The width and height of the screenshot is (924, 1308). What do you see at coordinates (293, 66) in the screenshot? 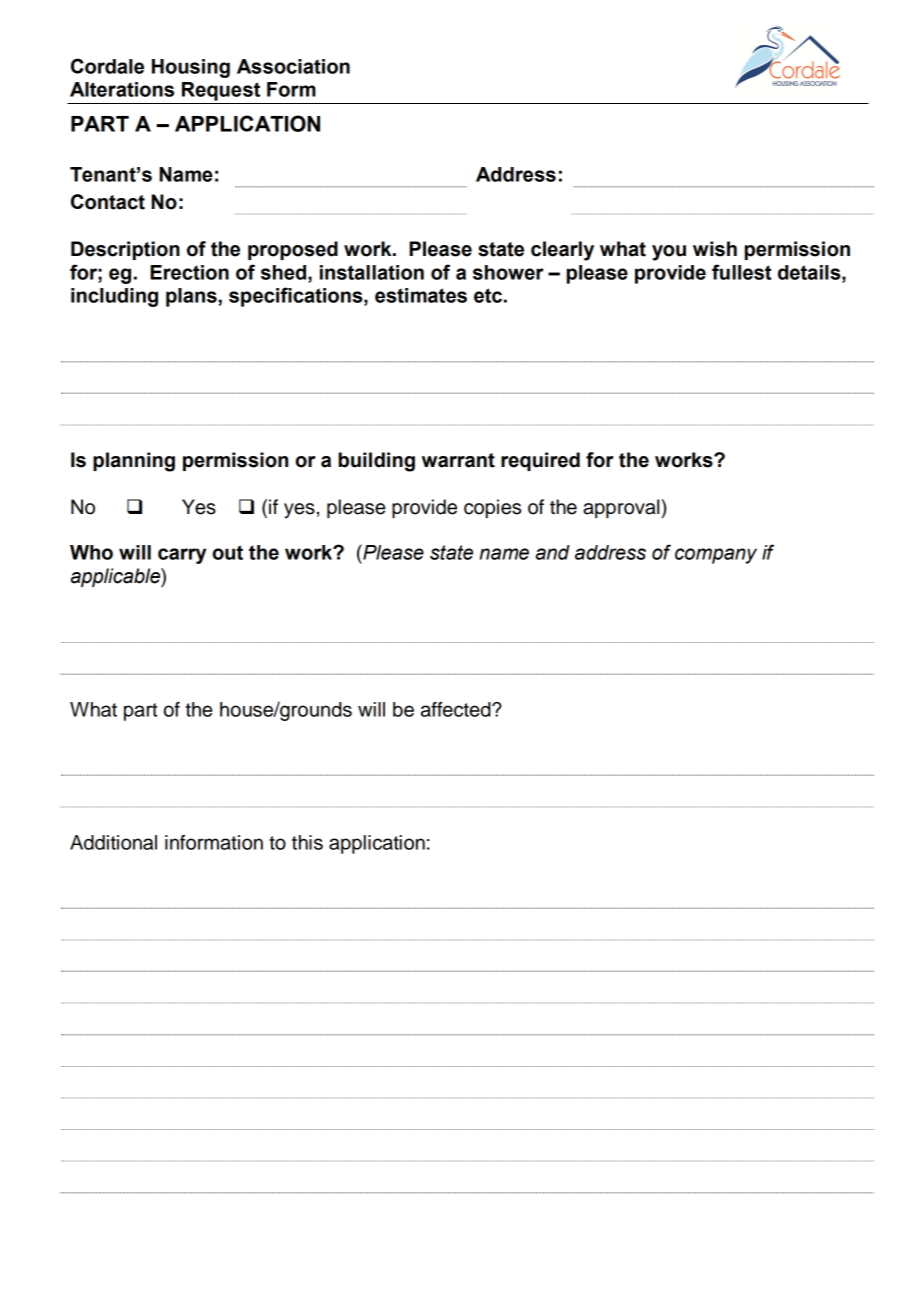
I see `Association` at bounding box center [293, 66].
